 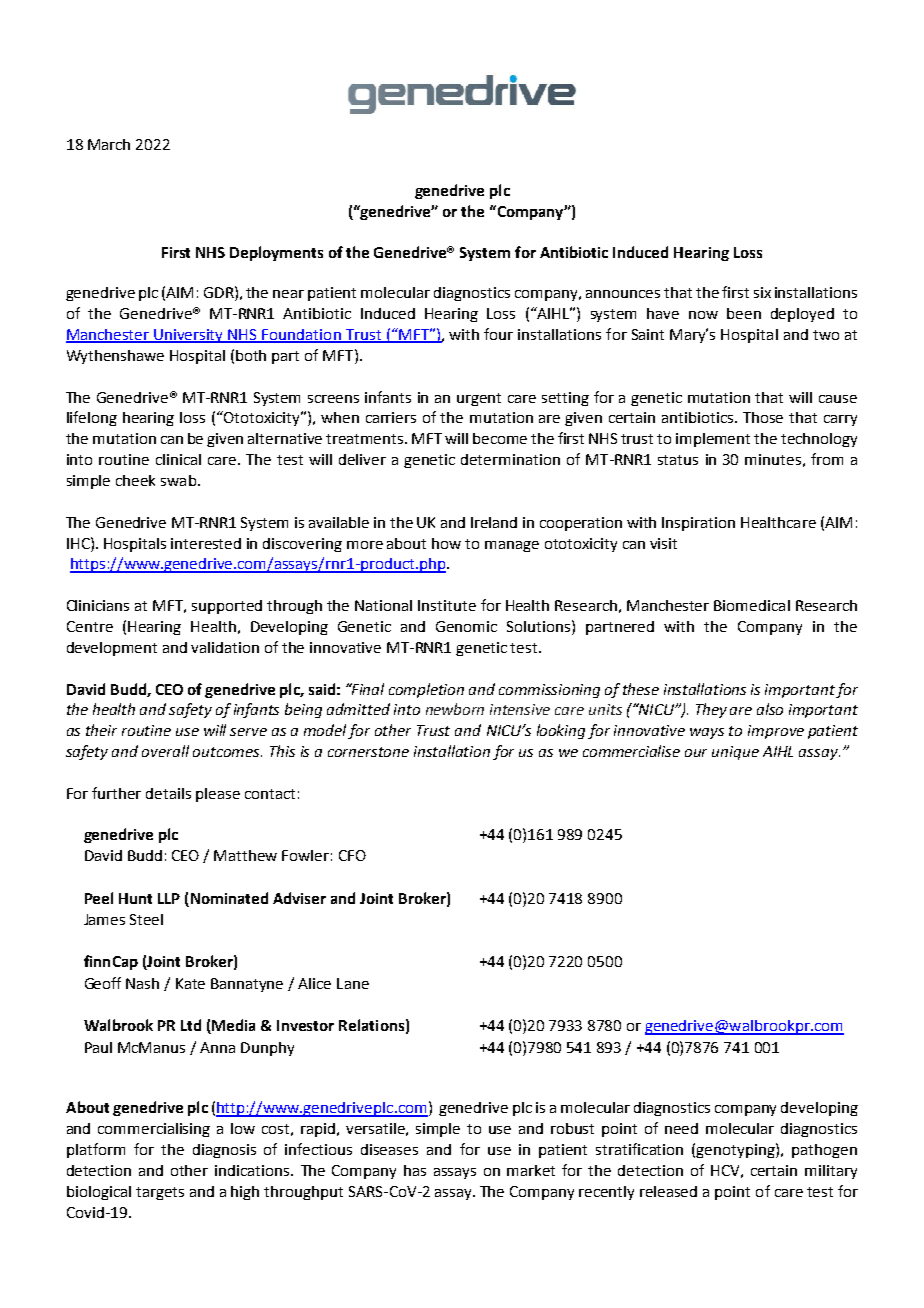 I want to click on pathogen, so click(x=824, y=1151).
